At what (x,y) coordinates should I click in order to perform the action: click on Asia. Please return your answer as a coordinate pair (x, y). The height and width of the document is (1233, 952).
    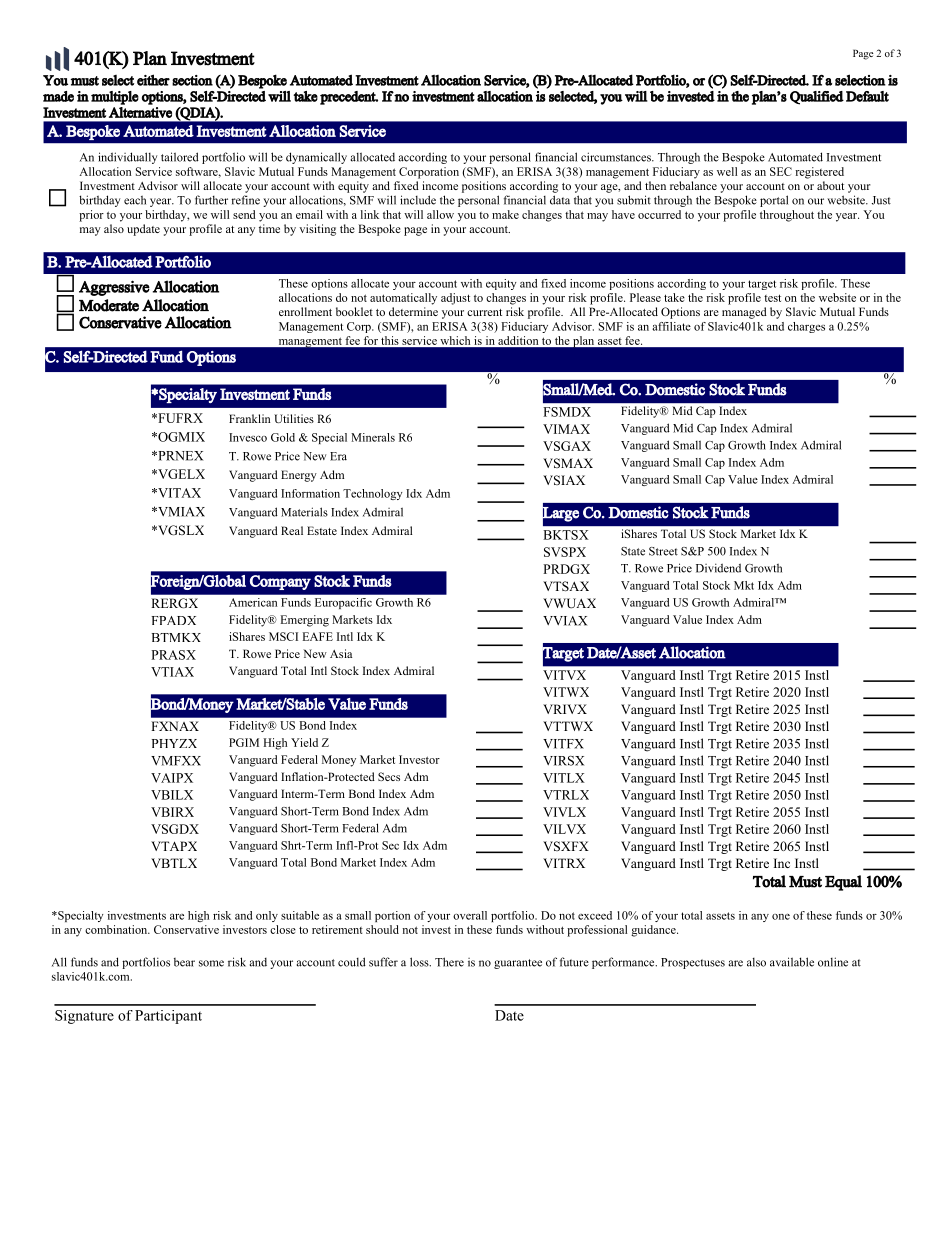
    Looking at the image, I should click on (341, 653).
